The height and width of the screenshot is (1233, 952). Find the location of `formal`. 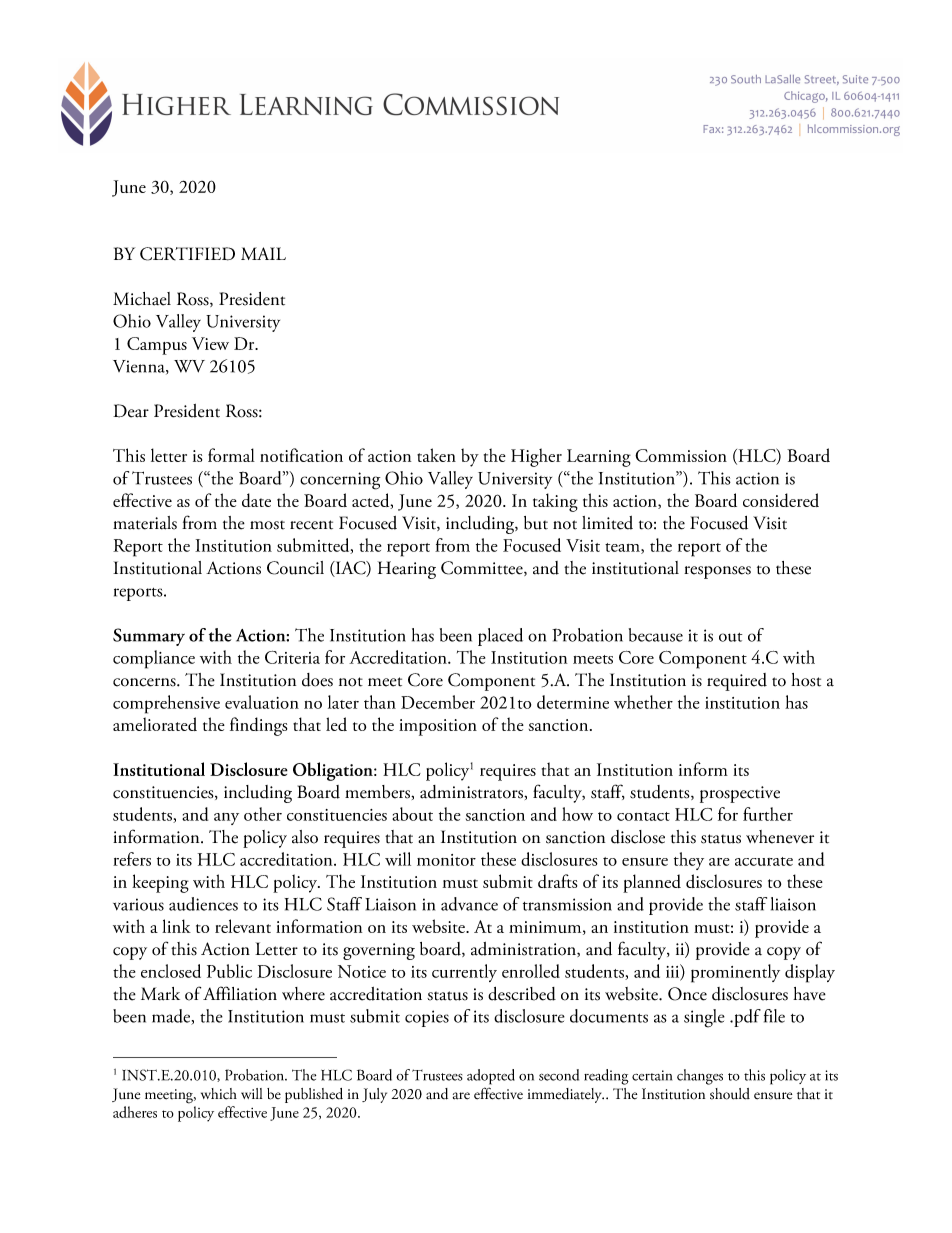

formal is located at coordinates (231, 455).
